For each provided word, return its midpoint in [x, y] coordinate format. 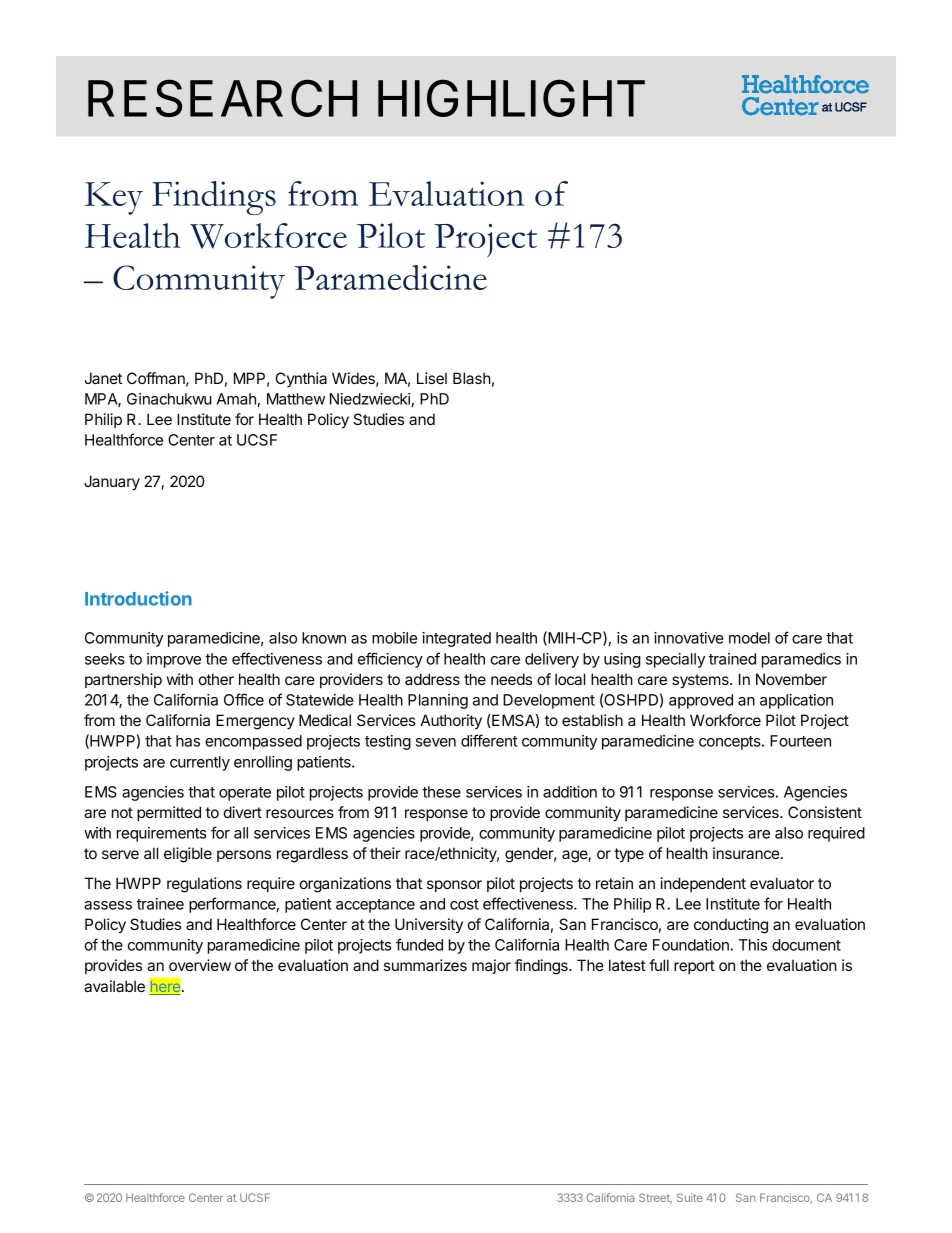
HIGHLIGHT [511, 98]
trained [732, 659]
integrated [456, 639]
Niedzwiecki [370, 399]
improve [174, 660]
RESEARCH [222, 98]
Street [655, 1198]
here [166, 987]
